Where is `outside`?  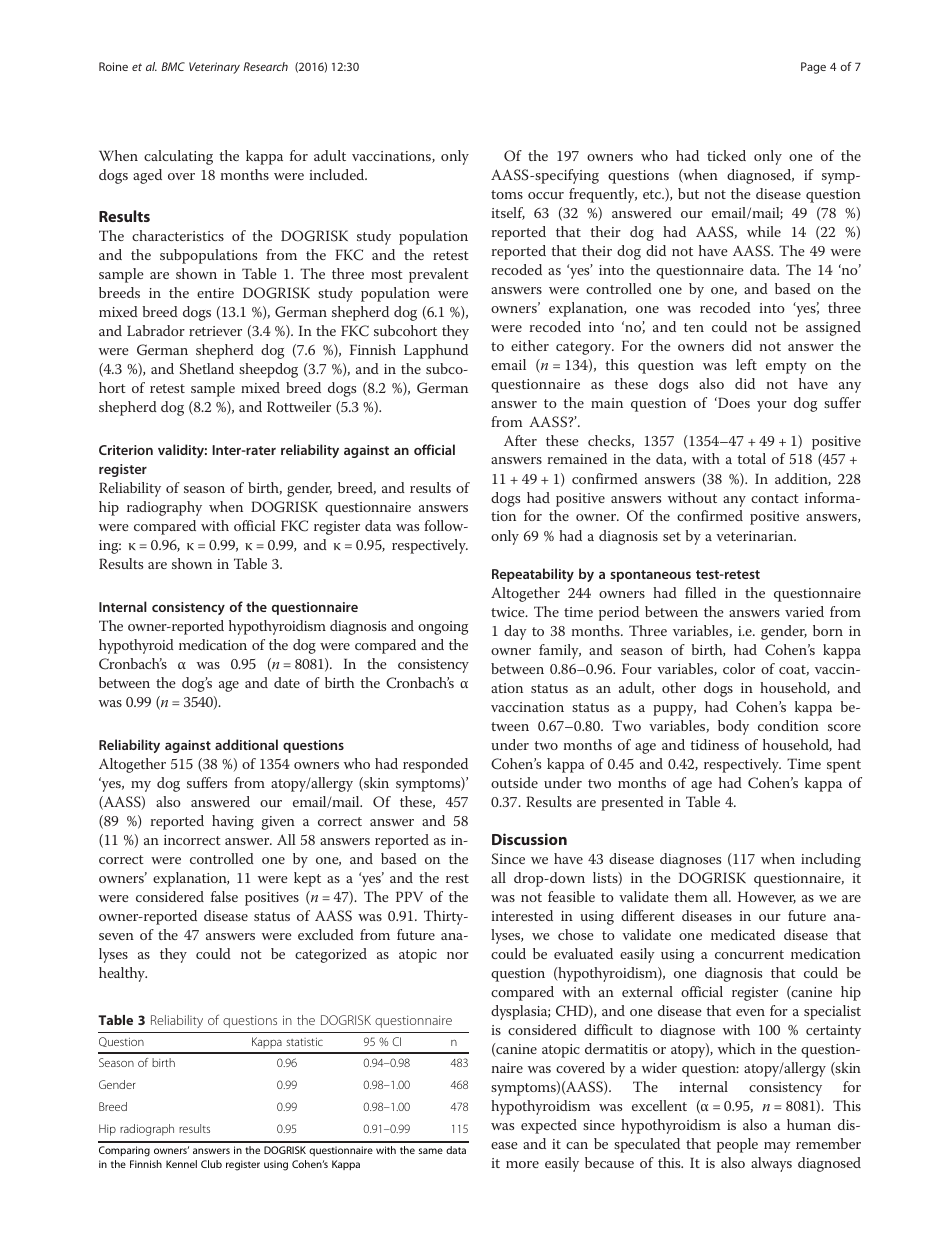 outside is located at coordinates (514, 782).
